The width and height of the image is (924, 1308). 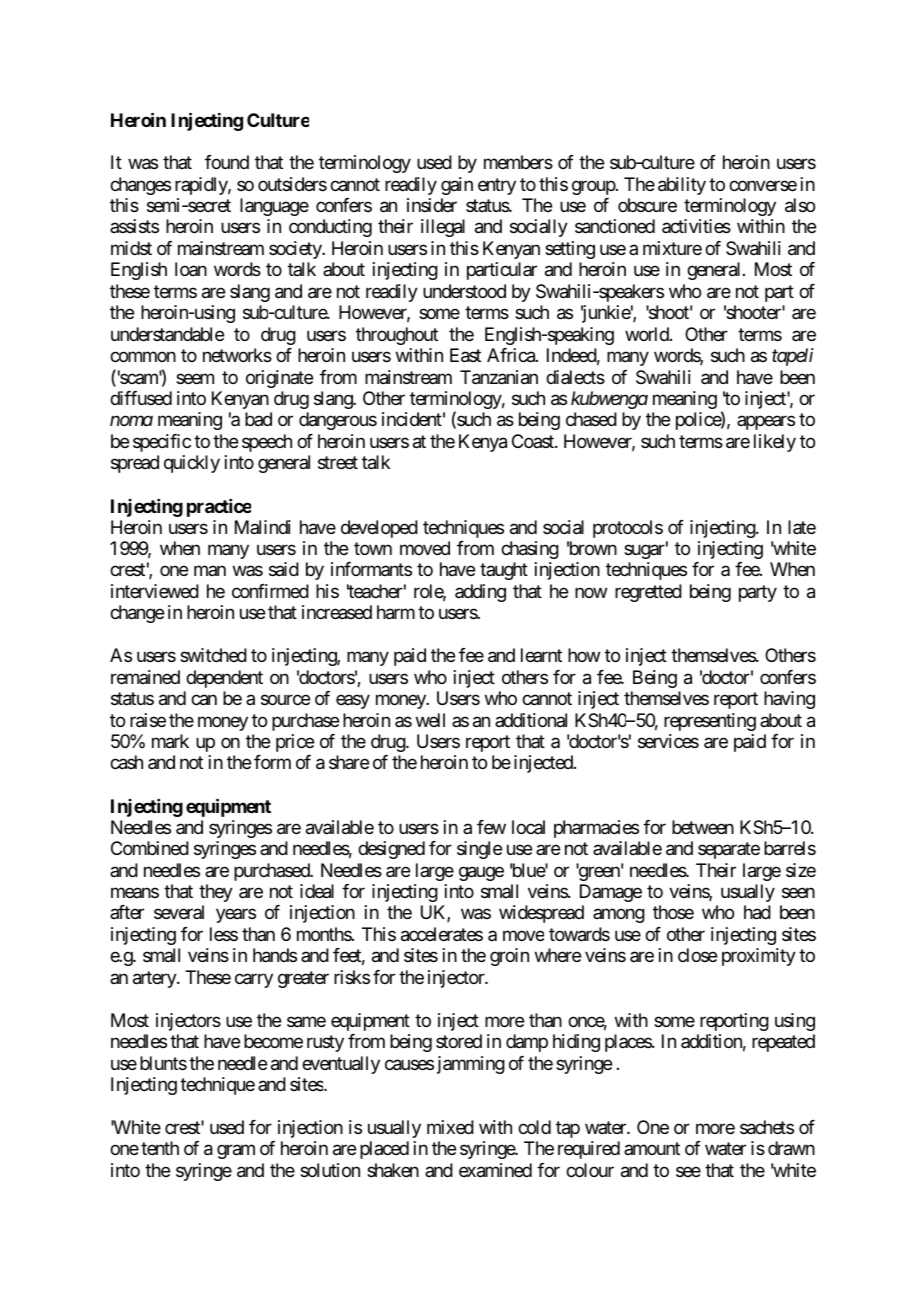 What do you see at coordinates (457, 186) in the image?
I see `gain` at bounding box center [457, 186].
